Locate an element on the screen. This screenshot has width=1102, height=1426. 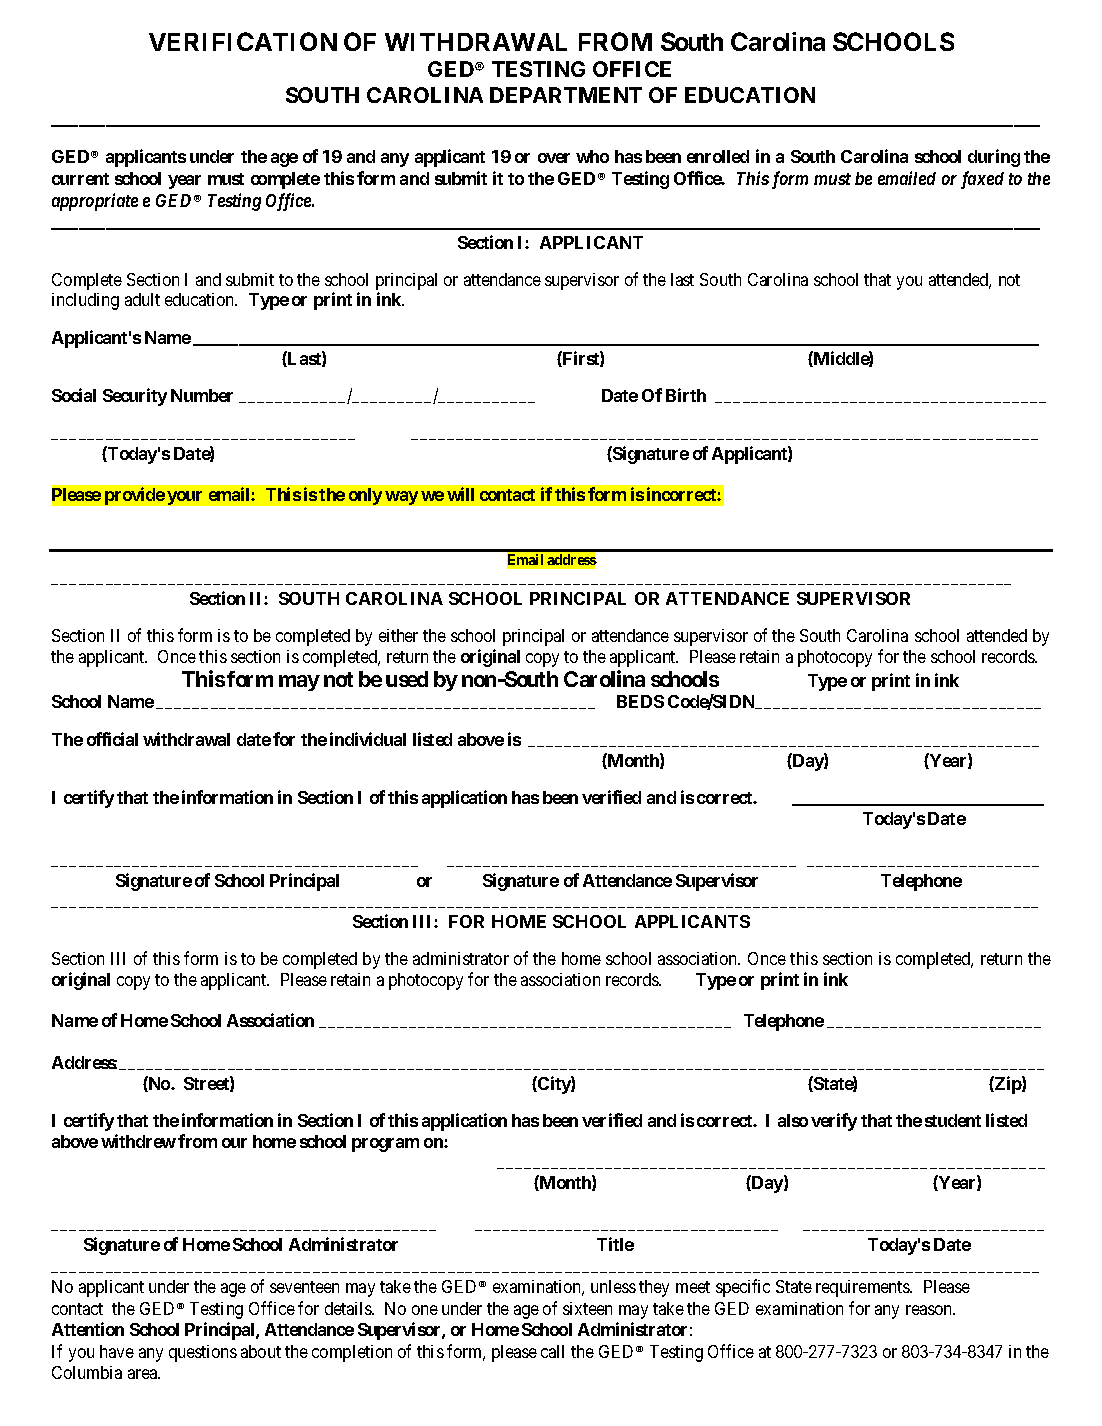
during is located at coordinates (994, 158).
